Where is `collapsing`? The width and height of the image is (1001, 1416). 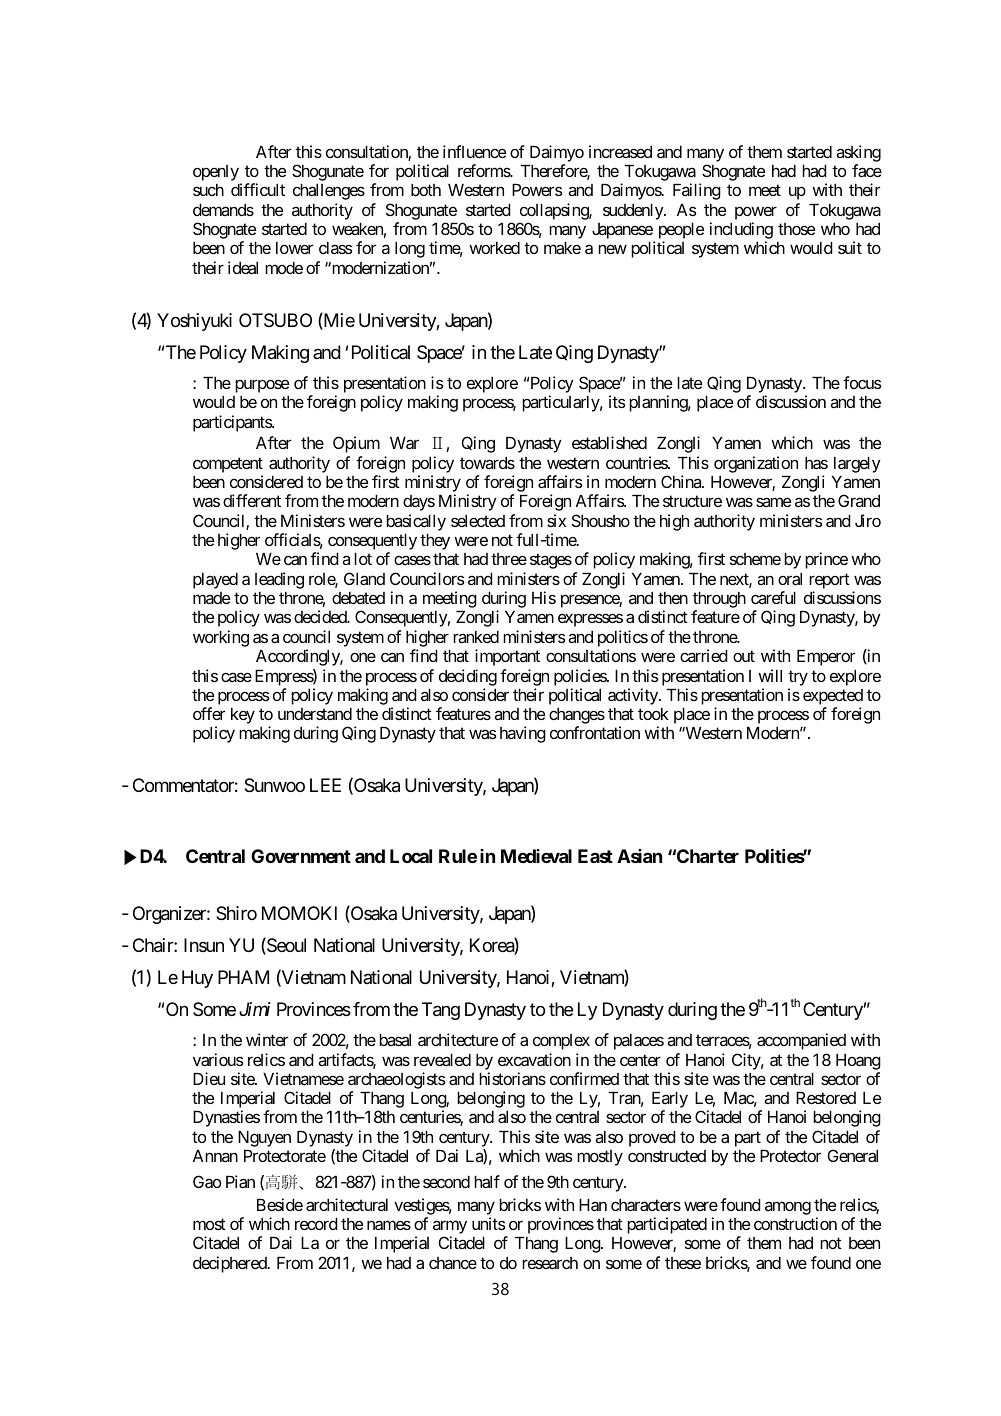 collapsing is located at coordinates (555, 211).
